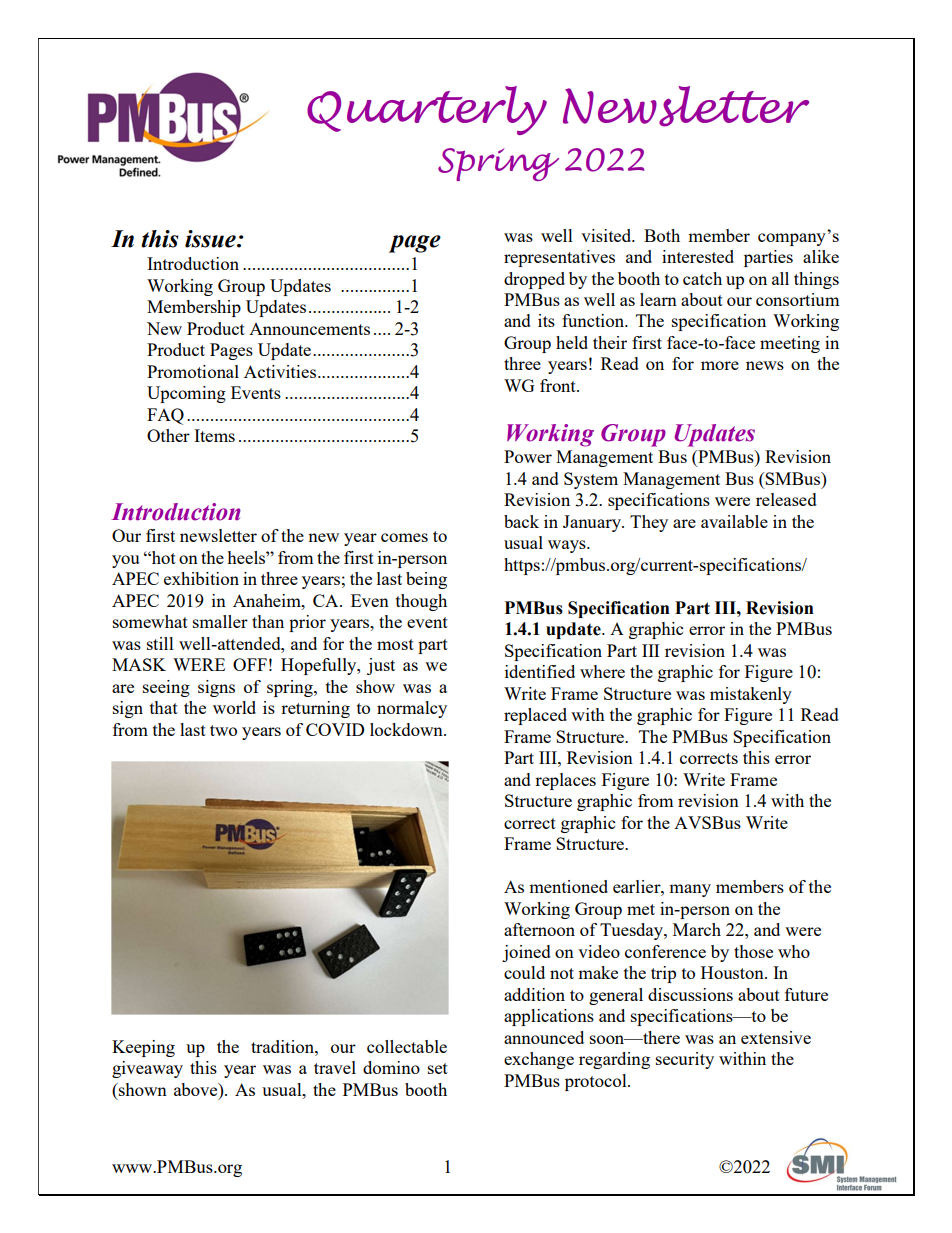 Image resolution: width=952 pixels, height=1233 pixels. Describe the element at coordinates (662, 235) in the document. I see `Both` at that location.
